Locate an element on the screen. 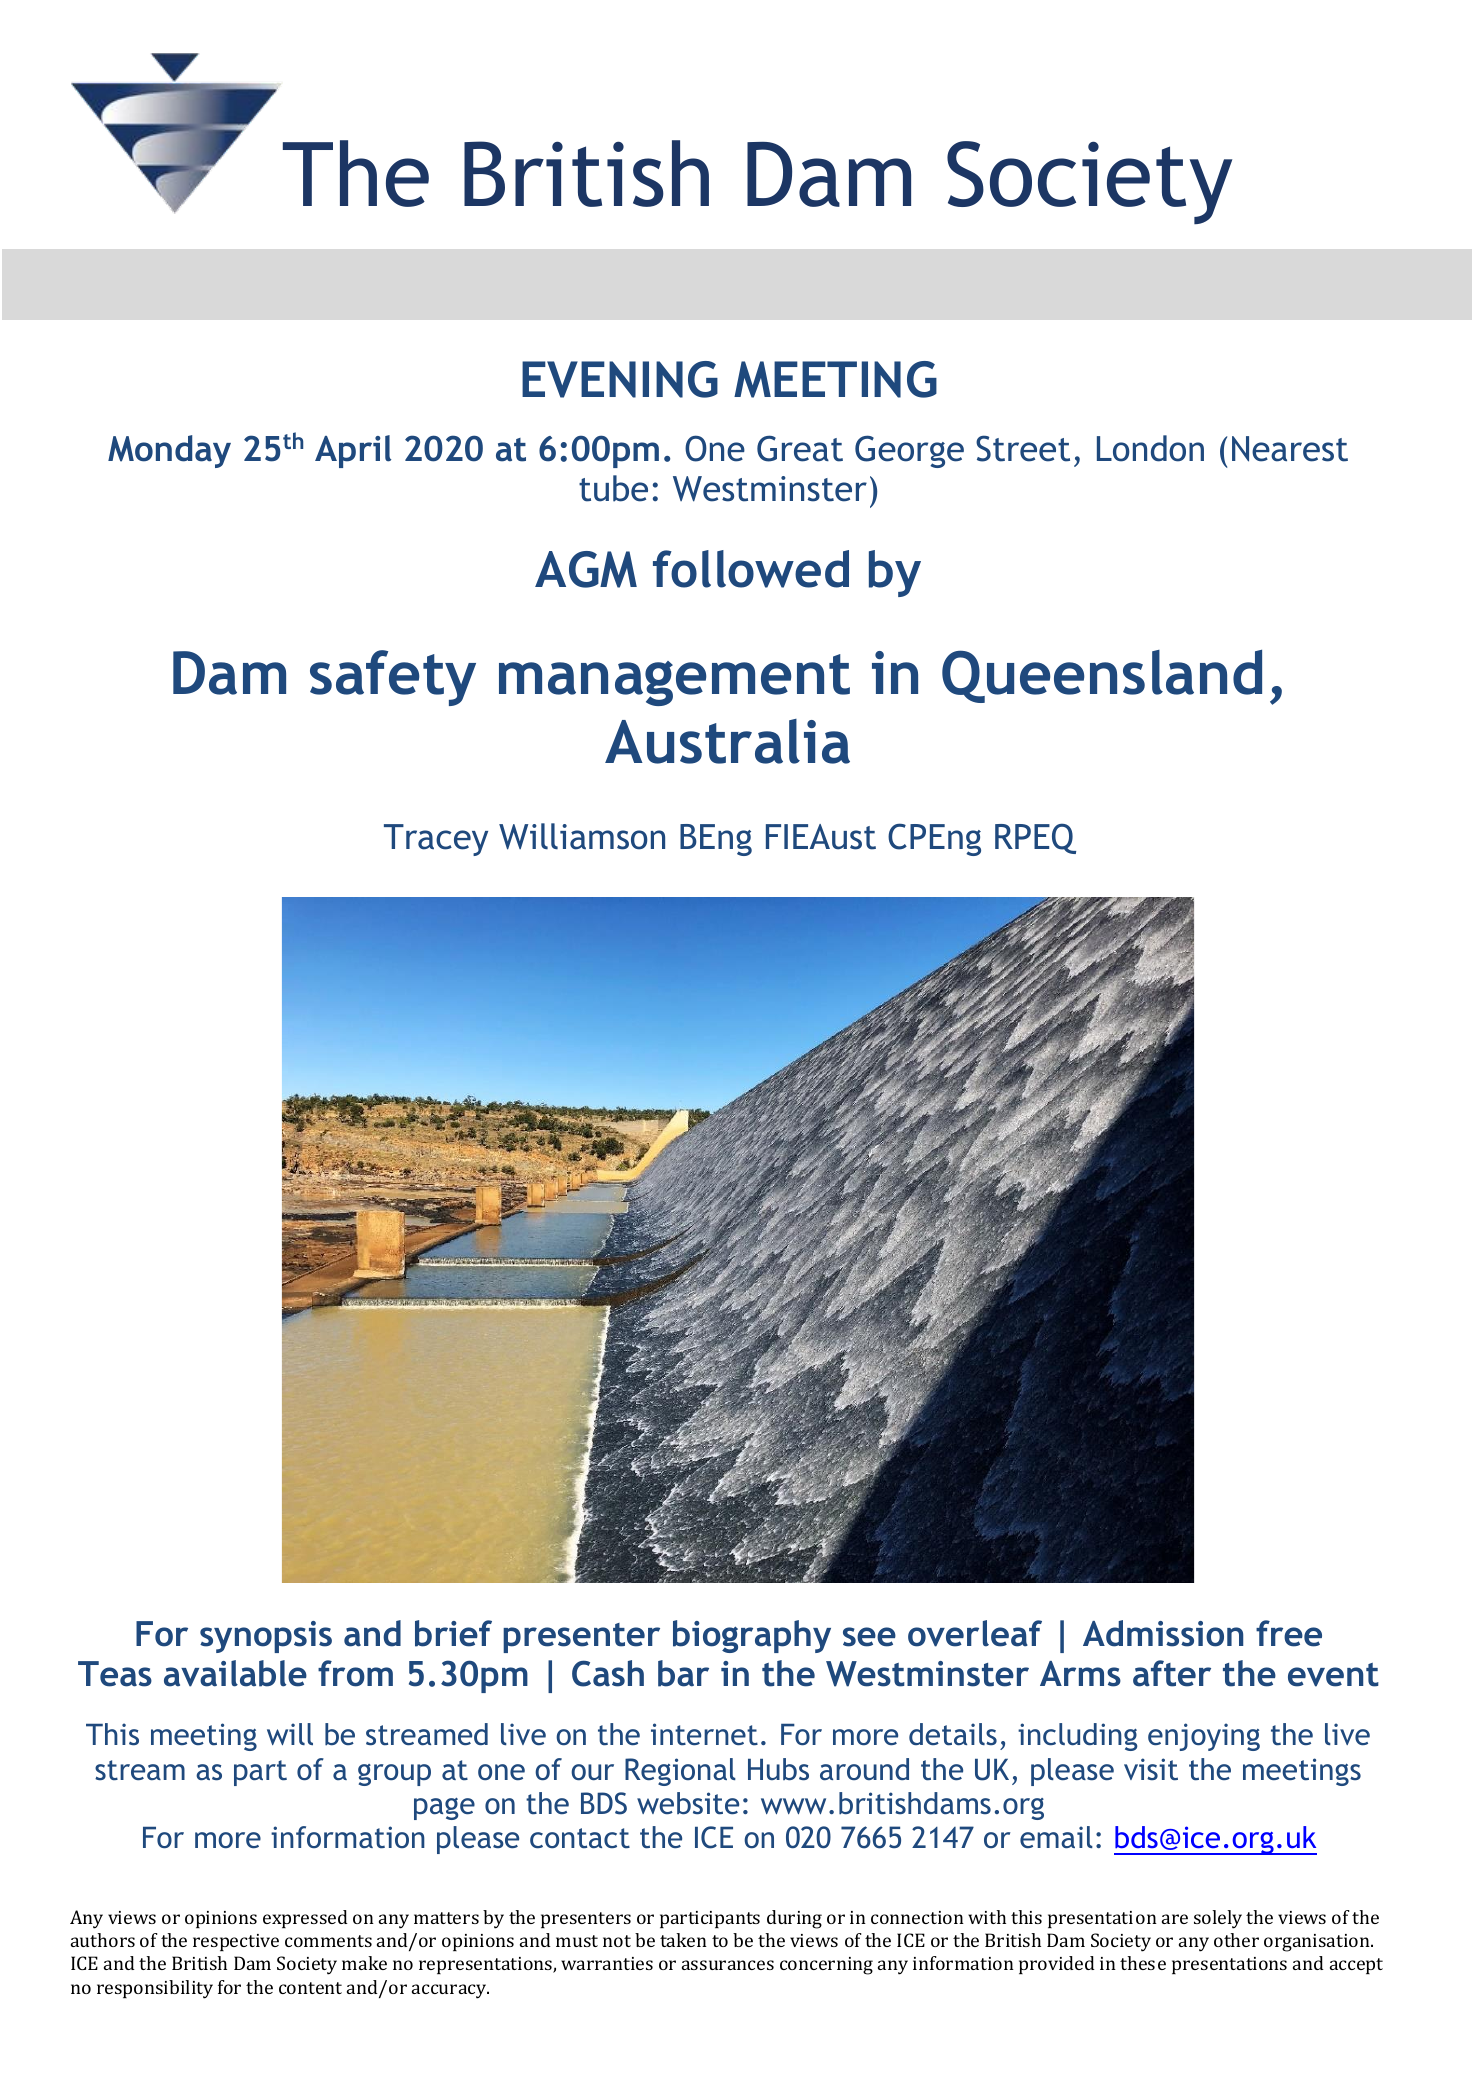  London is located at coordinates (1150, 448).
